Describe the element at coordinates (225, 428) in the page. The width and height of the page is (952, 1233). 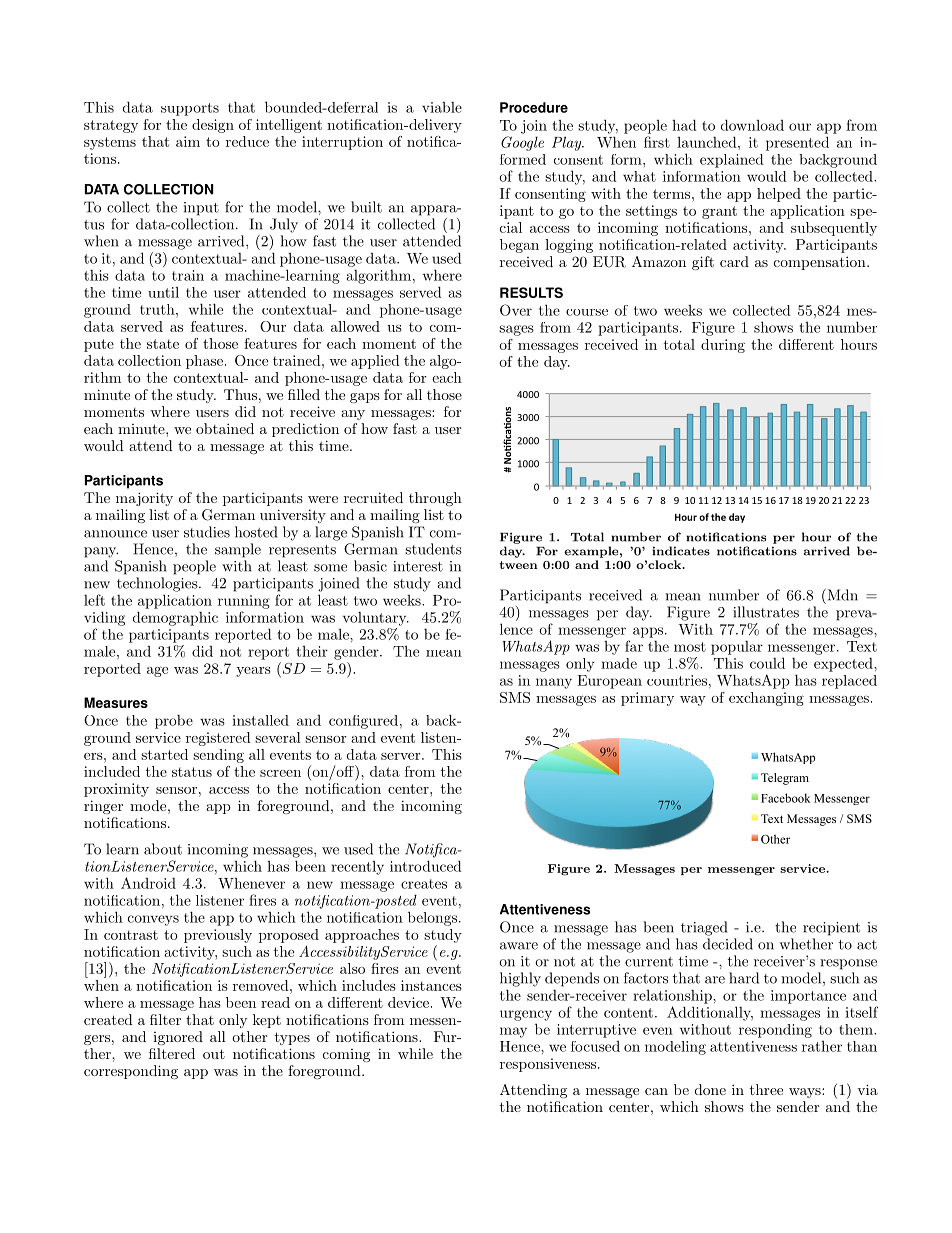
I see `obtained` at that location.
